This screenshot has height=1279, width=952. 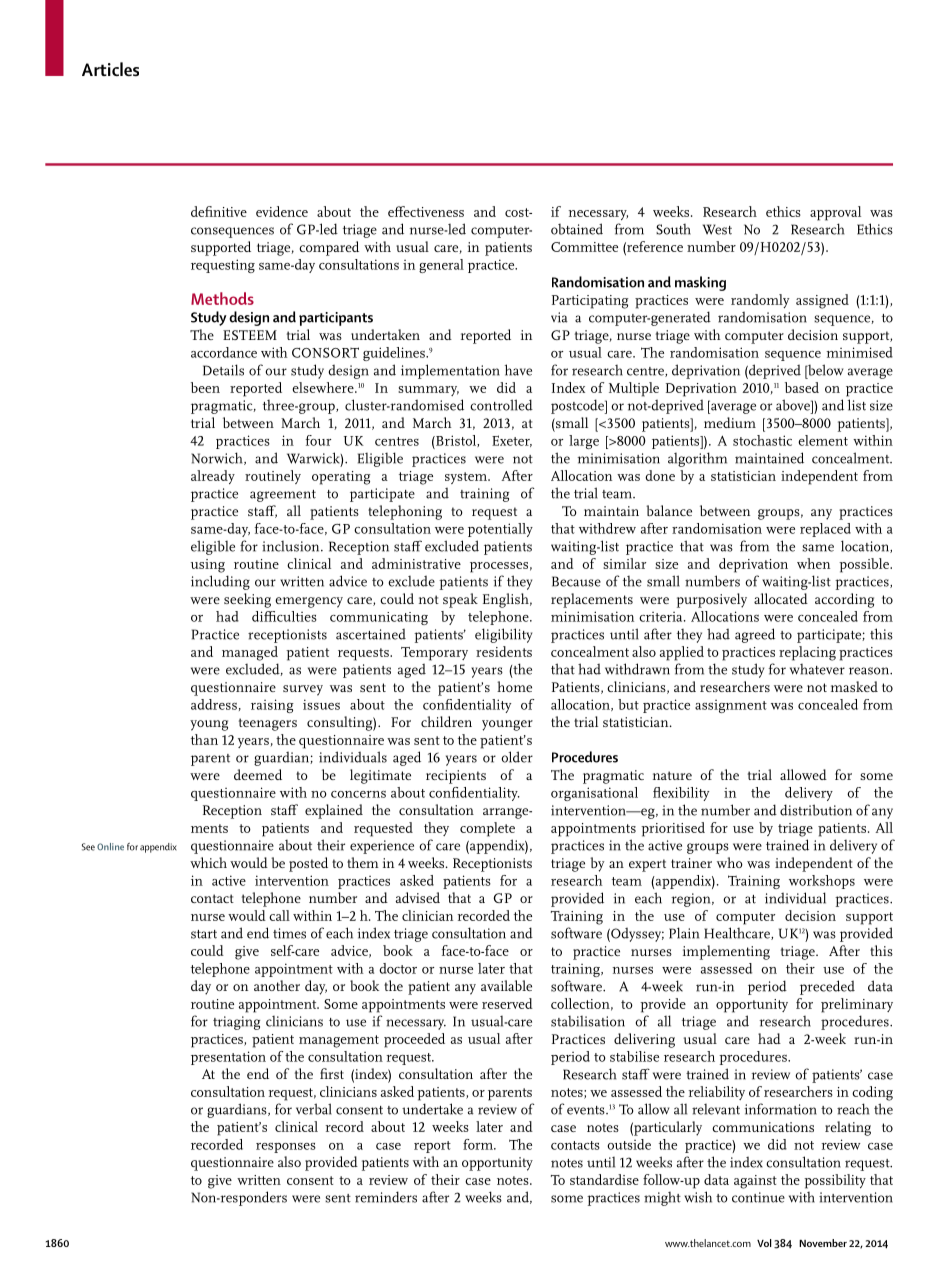 I want to click on obtained, so click(x=577, y=229).
